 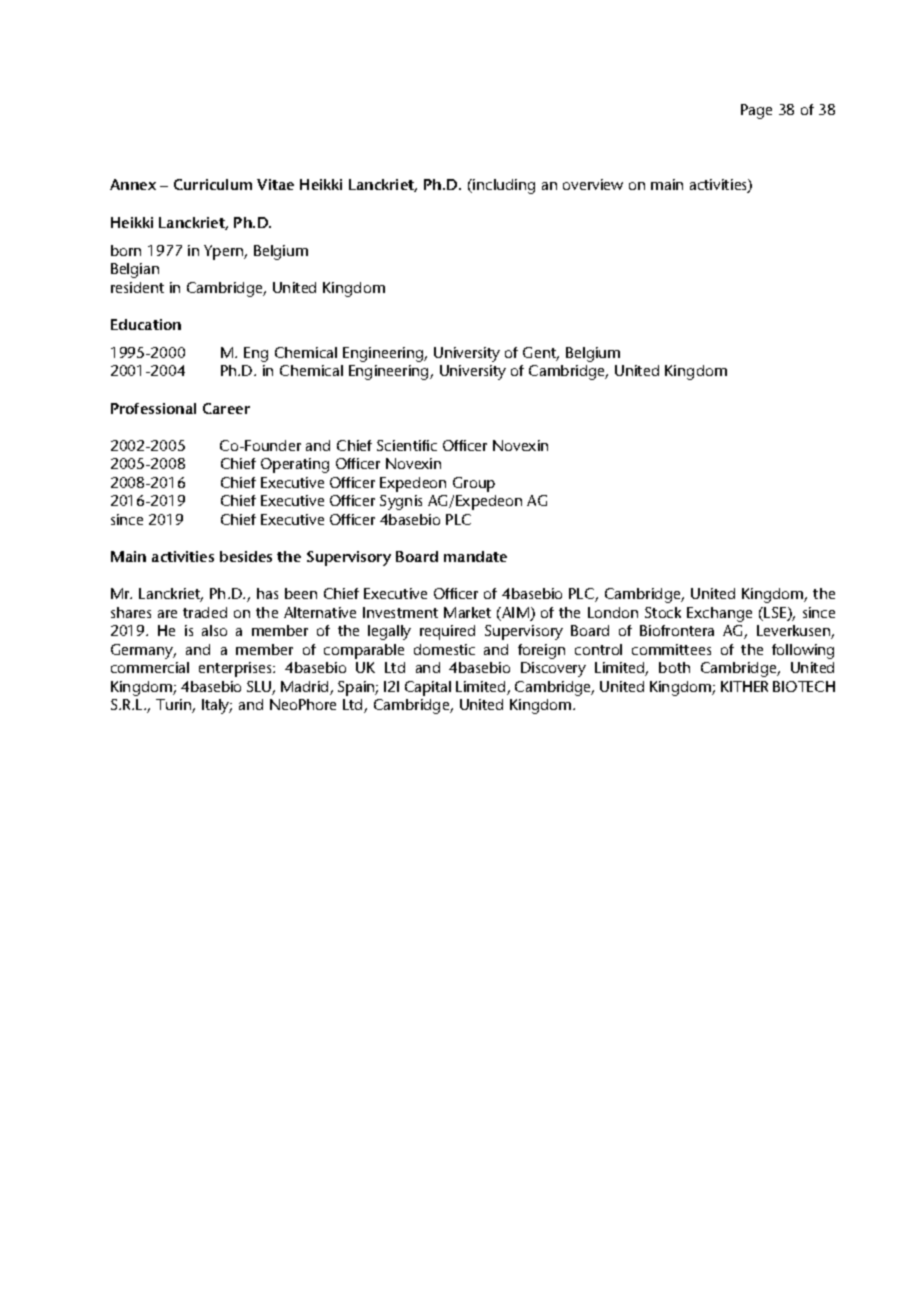 What do you see at coordinates (719, 614) in the page?
I see `Exchange` at bounding box center [719, 614].
